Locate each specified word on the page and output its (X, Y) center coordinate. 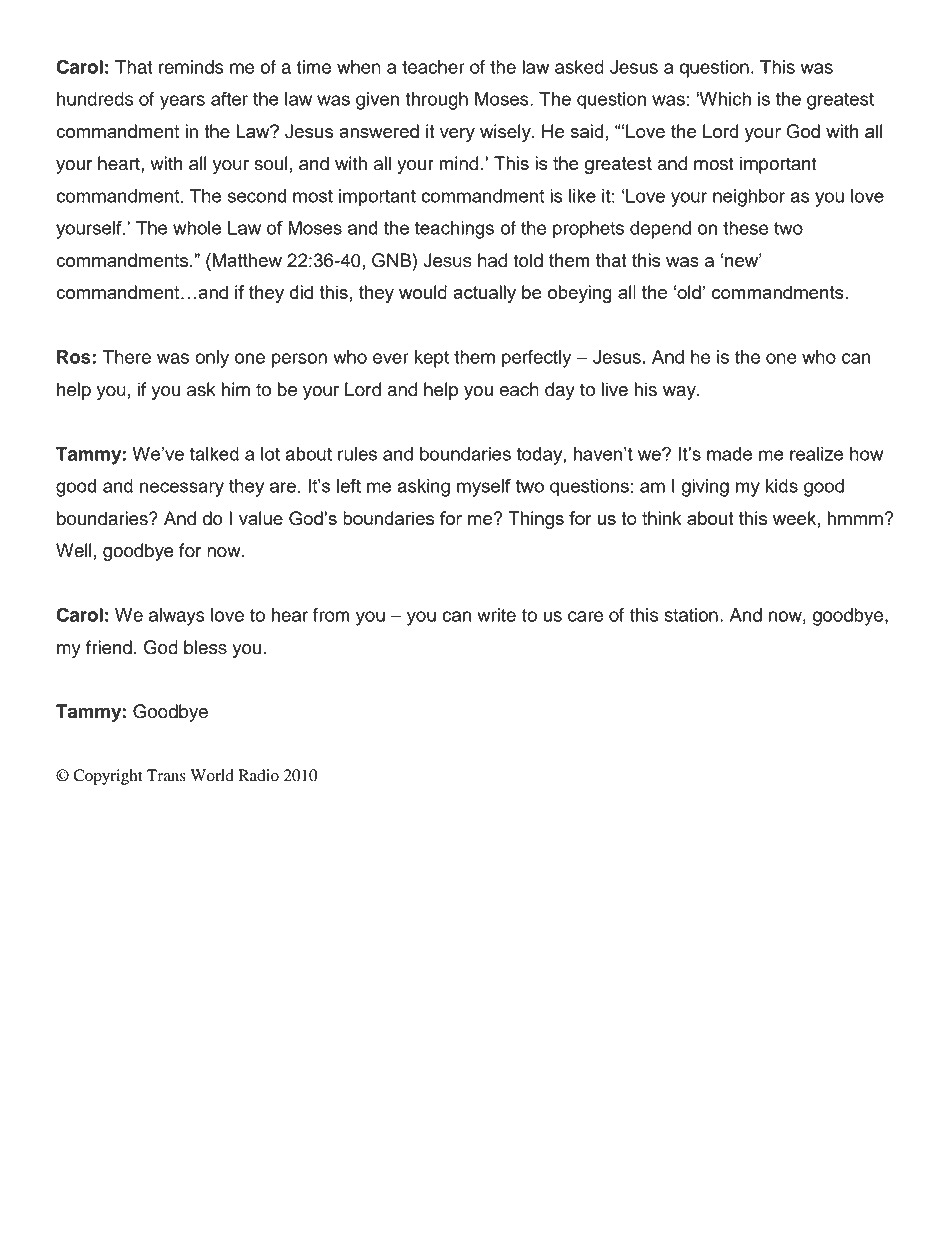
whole (197, 228)
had (493, 260)
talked (214, 454)
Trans (166, 775)
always (177, 617)
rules (357, 454)
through (436, 101)
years (182, 102)
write (496, 615)
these (745, 228)
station (691, 615)
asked (579, 67)
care (585, 616)
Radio (259, 775)
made (729, 454)
